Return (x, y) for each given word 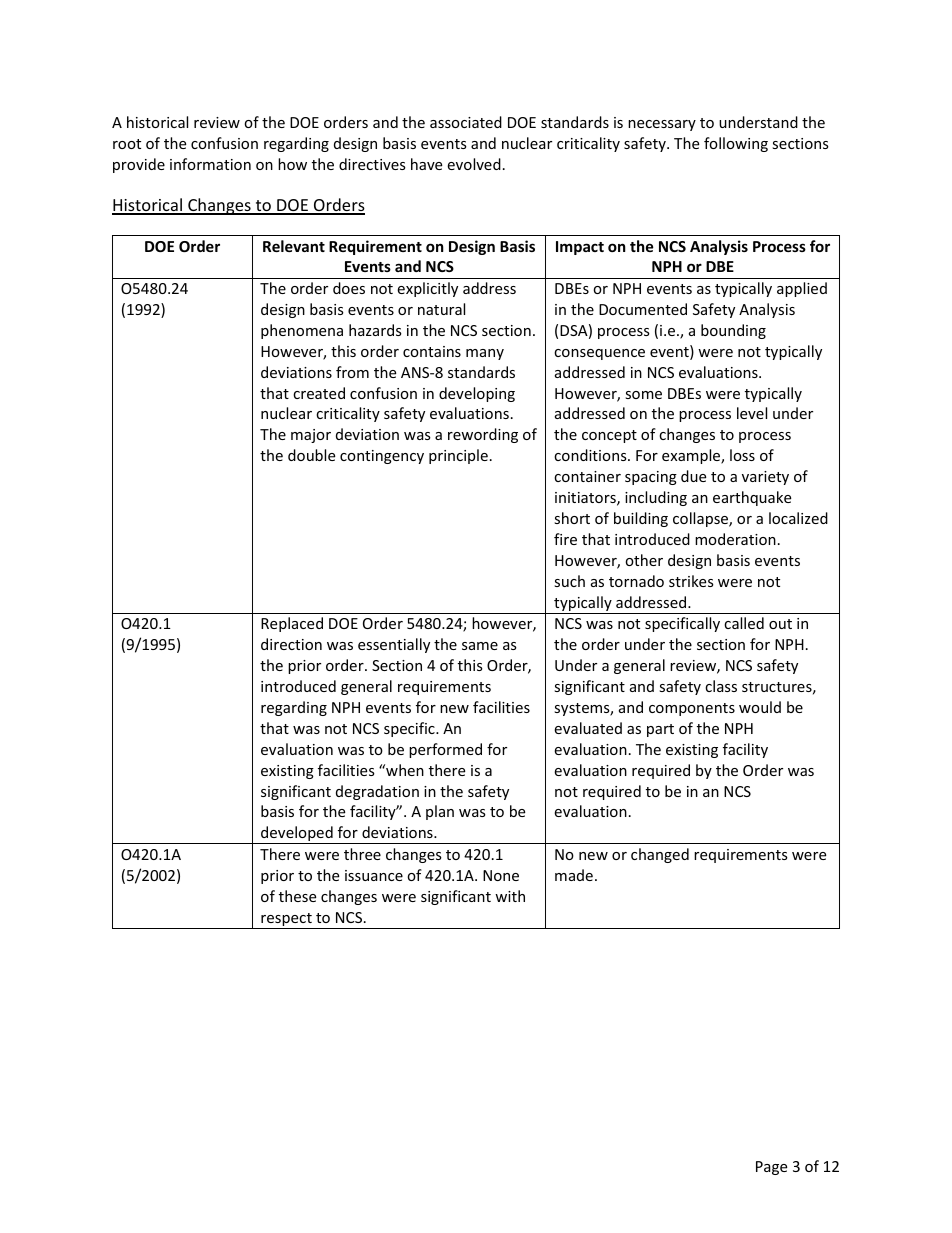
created (319, 393)
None (501, 875)
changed (660, 855)
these (297, 896)
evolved (474, 164)
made (574, 875)
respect (286, 921)
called (744, 623)
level (752, 413)
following (736, 144)
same (480, 646)
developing (477, 394)
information (210, 164)
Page (771, 1168)
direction (291, 644)
